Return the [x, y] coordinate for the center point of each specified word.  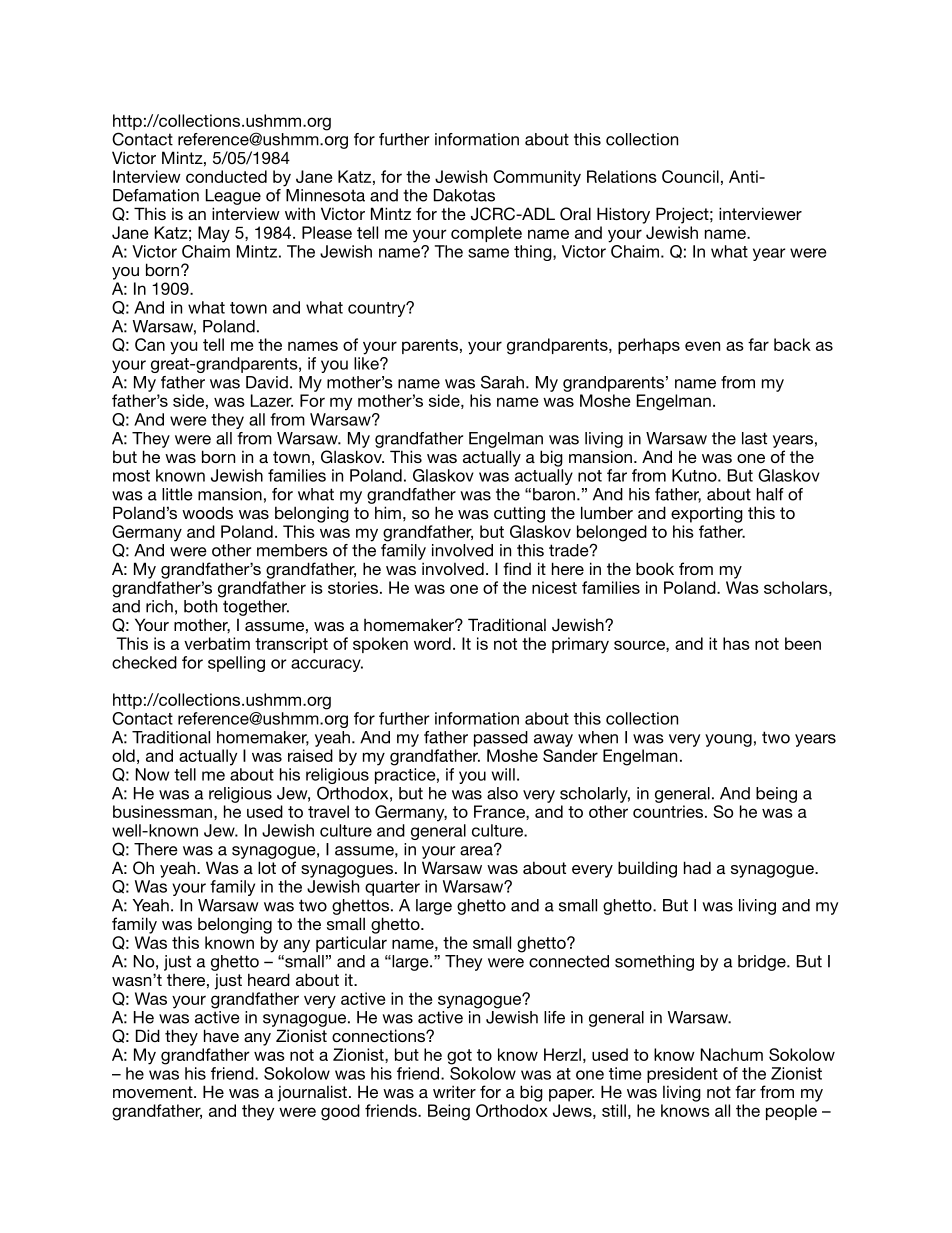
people [791, 1112]
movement [154, 1092]
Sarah [502, 382]
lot [267, 867]
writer [454, 1091]
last [754, 438]
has [736, 643]
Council [690, 176]
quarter [392, 888]
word [432, 643]
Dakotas [464, 195]
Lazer [272, 400]
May [214, 234]
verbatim [217, 643]
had [697, 867]
